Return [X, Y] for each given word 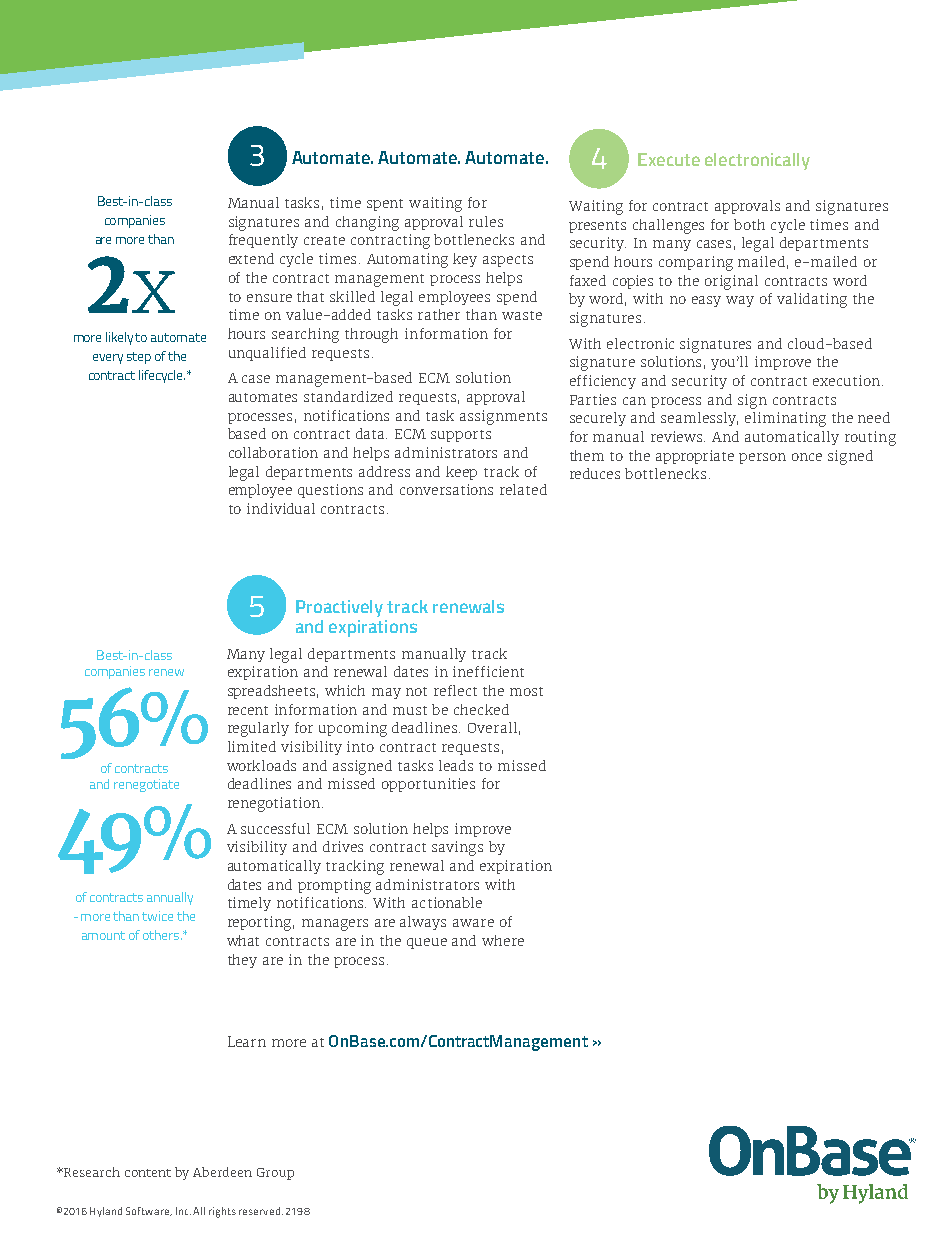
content [148, 1173]
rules [486, 221]
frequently [263, 241]
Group [275, 1174]
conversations [446, 489]
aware [473, 923]
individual [281, 508]
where [503, 940]
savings [457, 848]
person [762, 458]
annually [170, 898]
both [749, 224]
